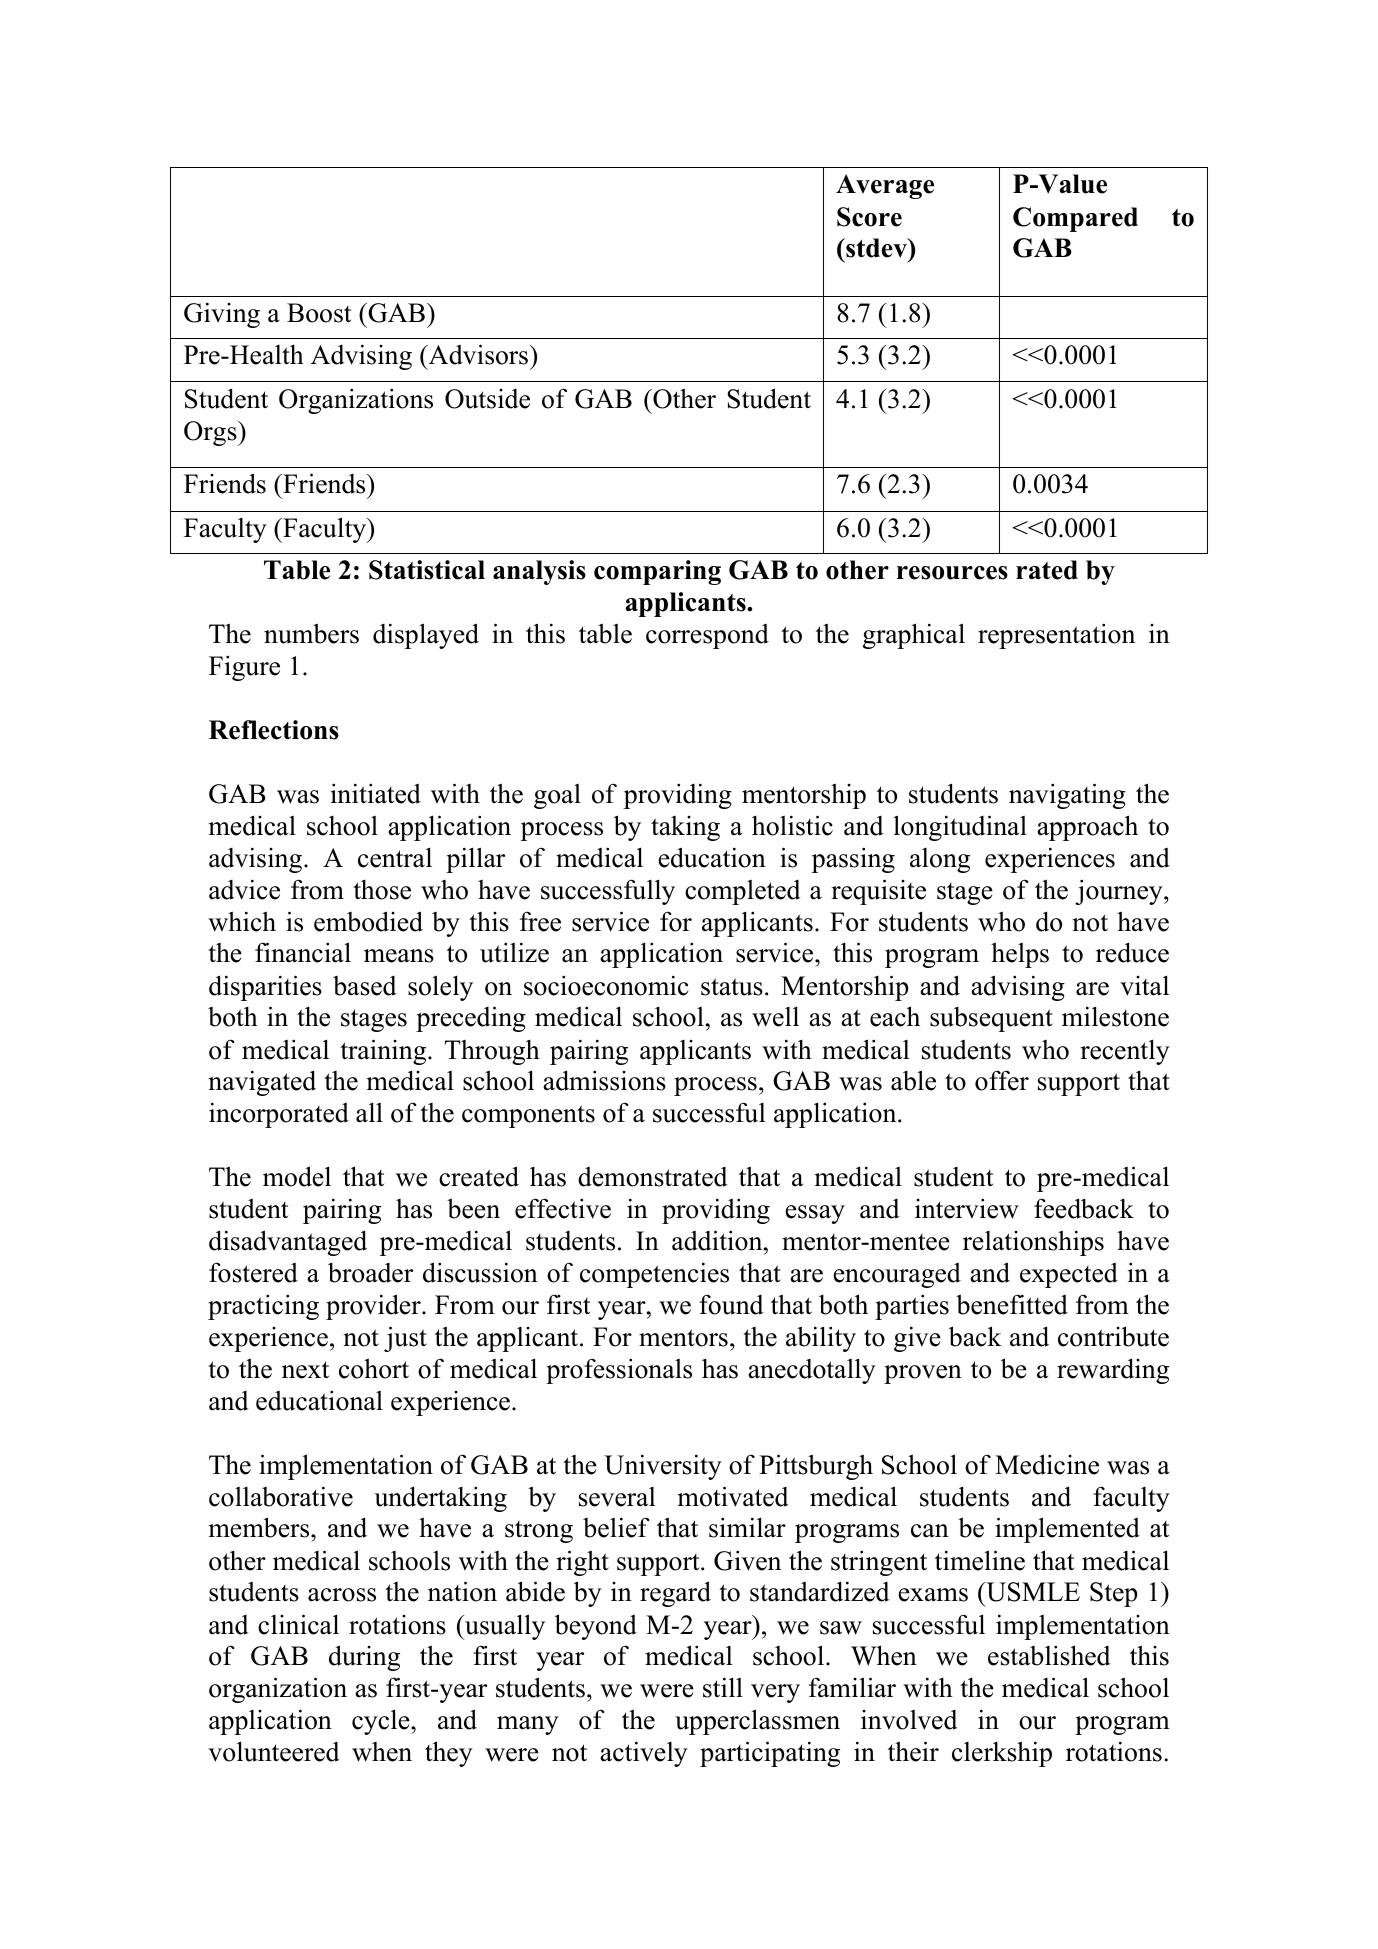  What do you see at coordinates (319, 313) in the image?
I see `Boost` at bounding box center [319, 313].
